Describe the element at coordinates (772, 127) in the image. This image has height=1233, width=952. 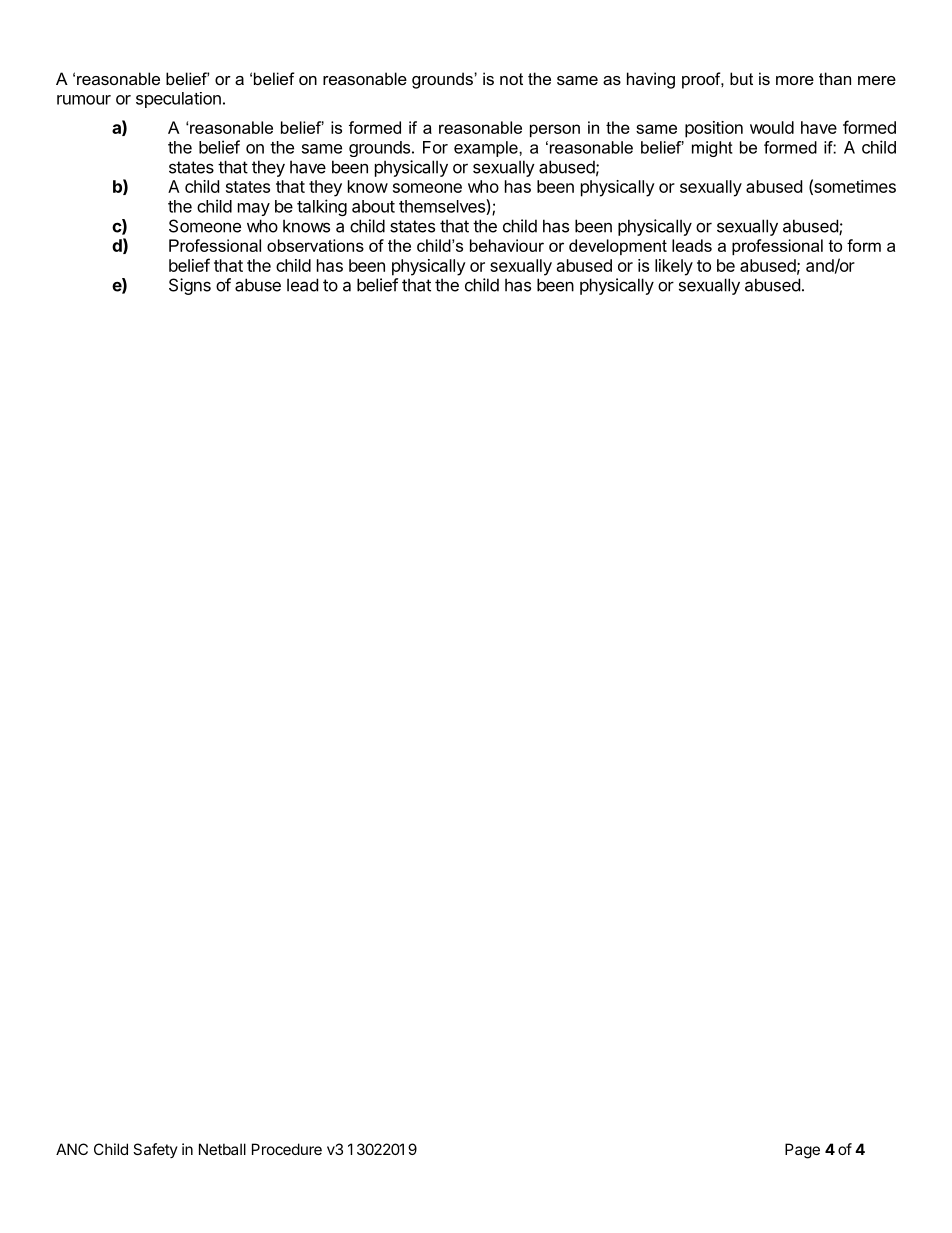
I see `would` at that location.
